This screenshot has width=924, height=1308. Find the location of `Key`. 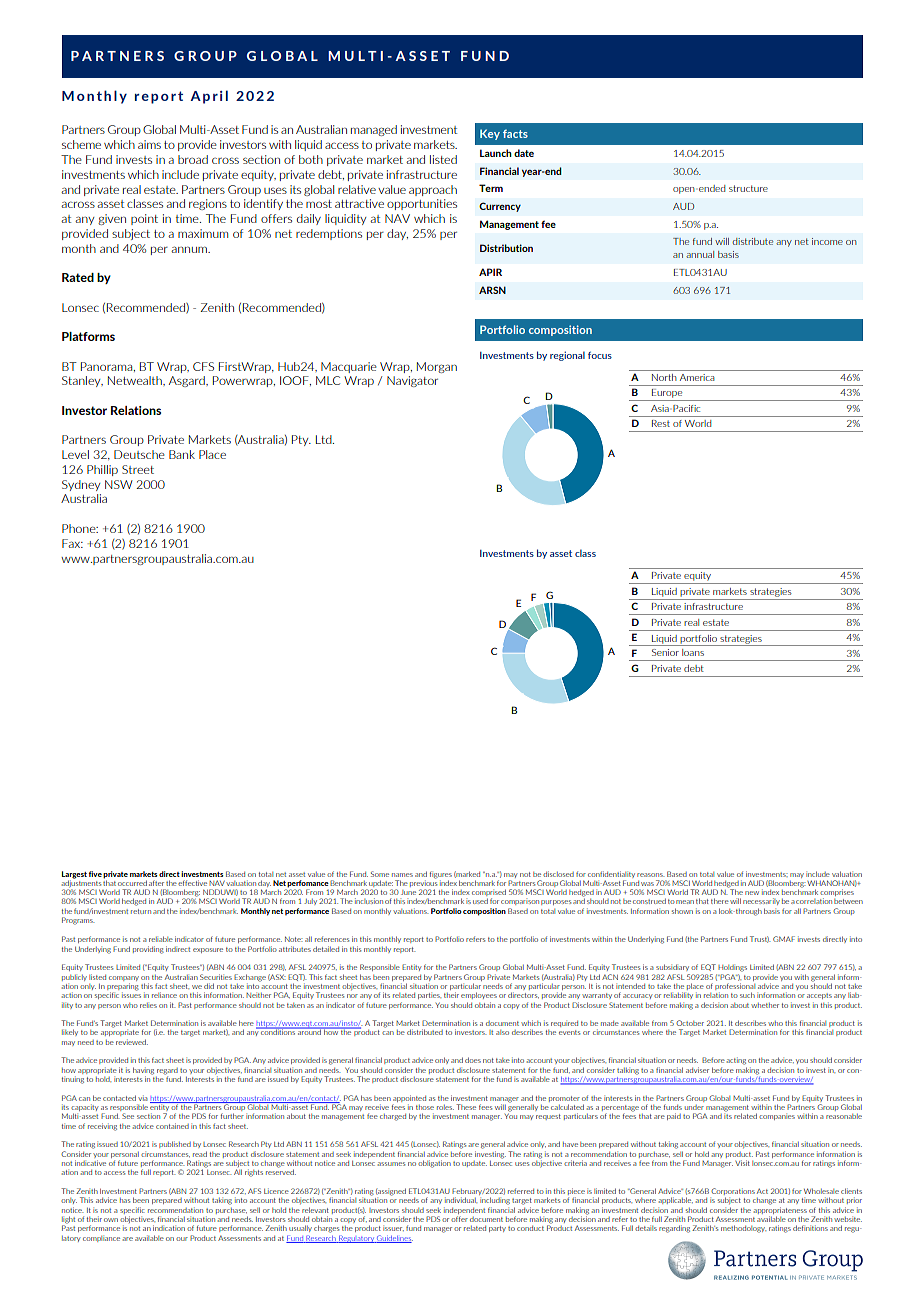

Key is located at coordinates (490, 134).
